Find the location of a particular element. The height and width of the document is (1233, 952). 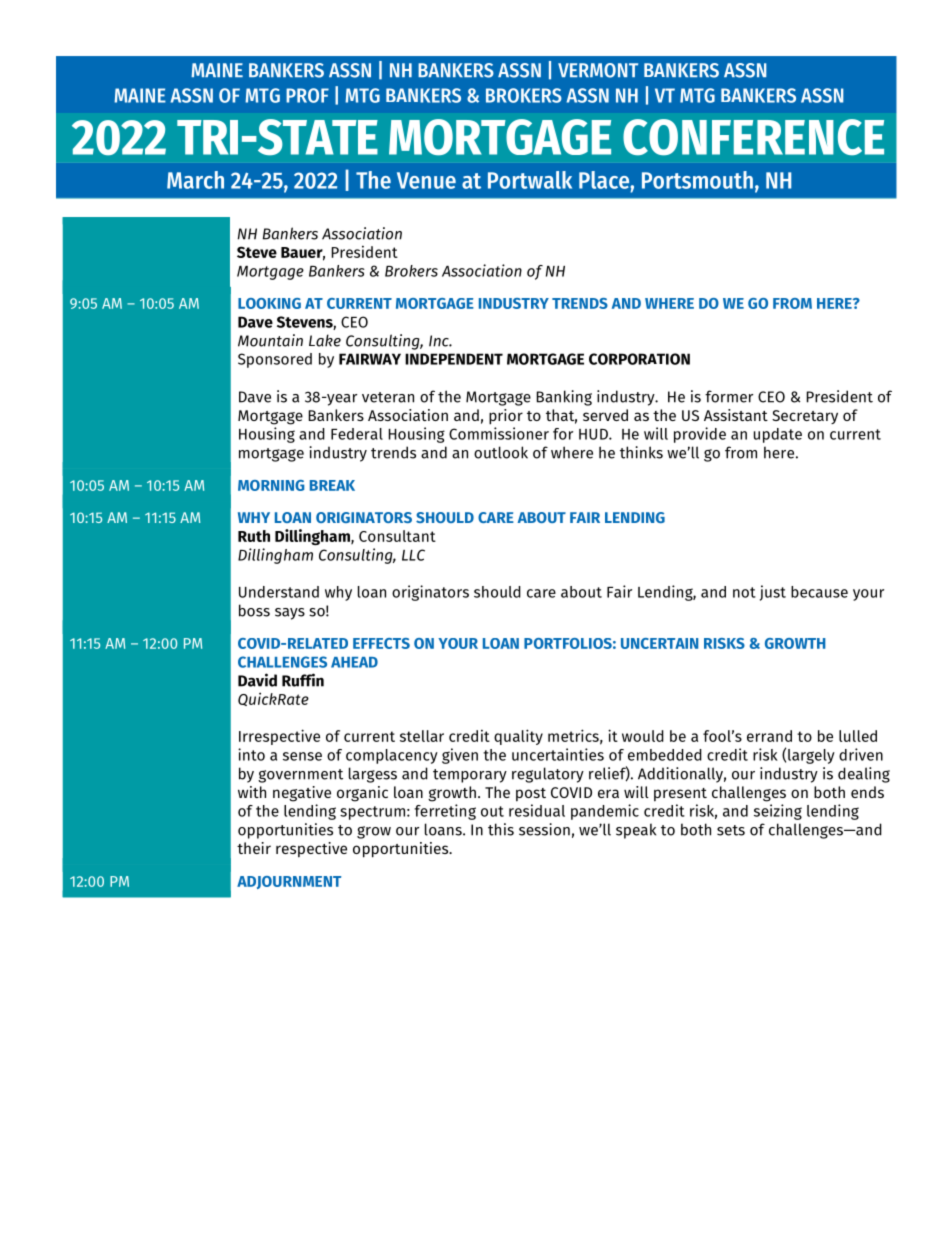

VERMONT is located at coordinates (598, 70).
